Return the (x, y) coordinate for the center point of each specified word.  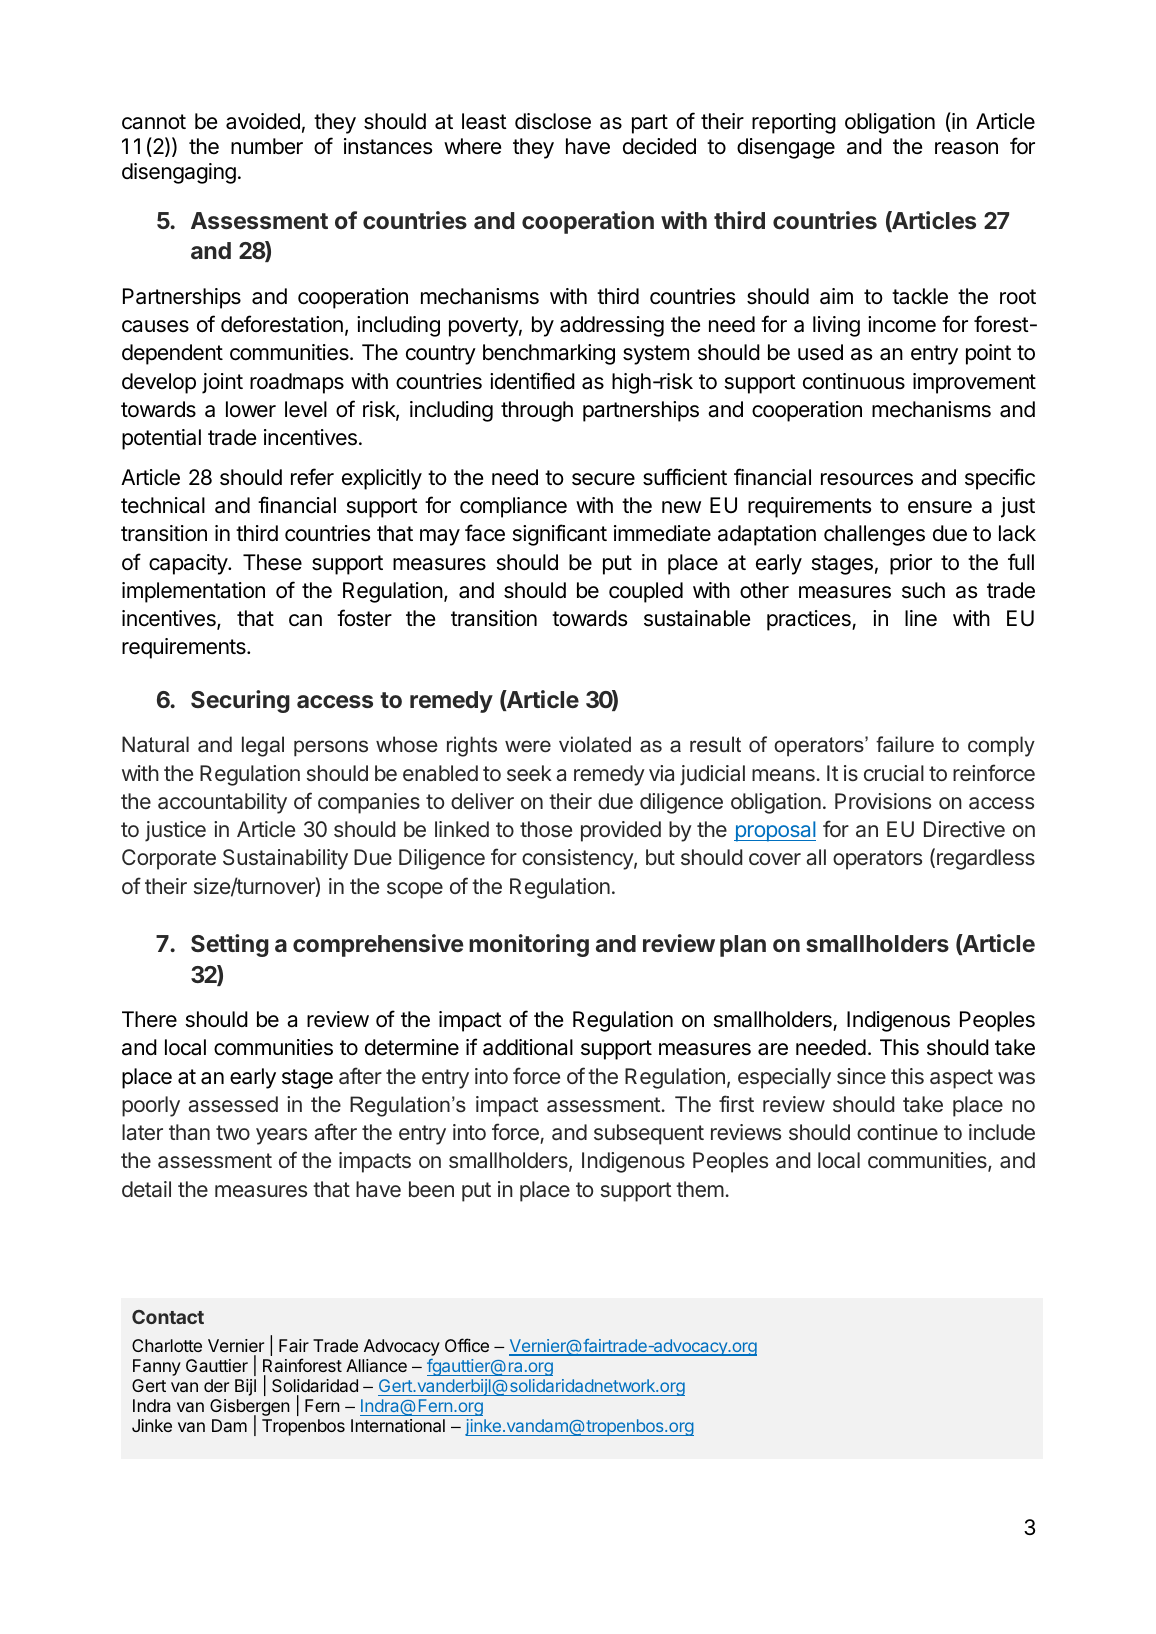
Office (467, 1345)
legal (263, 746)
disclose (553, 121)
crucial (894, 773)
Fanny (157, 1367)
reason (966, 148)
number (267, 146)
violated (595, 744)
